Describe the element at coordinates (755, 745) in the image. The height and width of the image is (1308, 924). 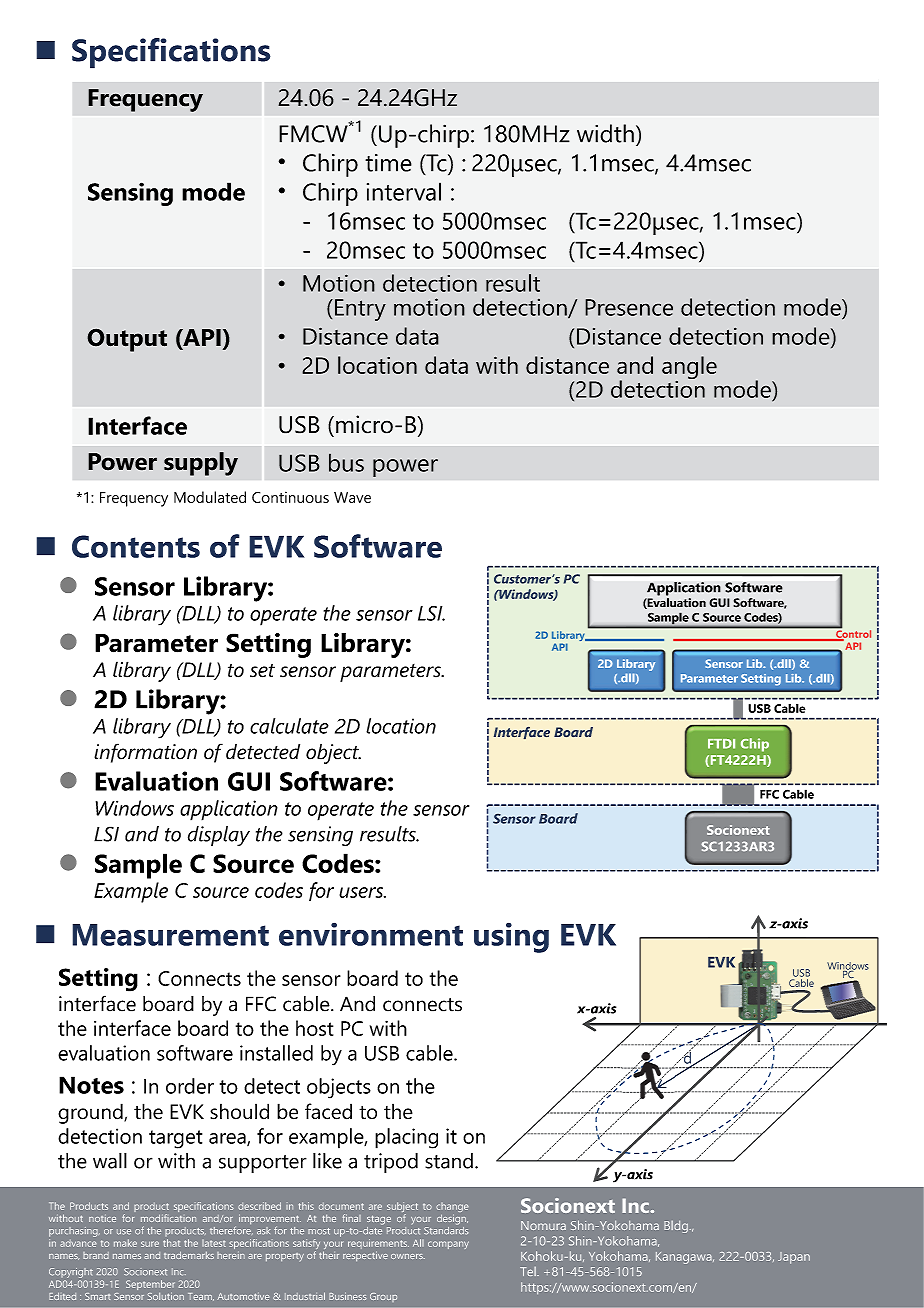
I see `Chip` at that location.
